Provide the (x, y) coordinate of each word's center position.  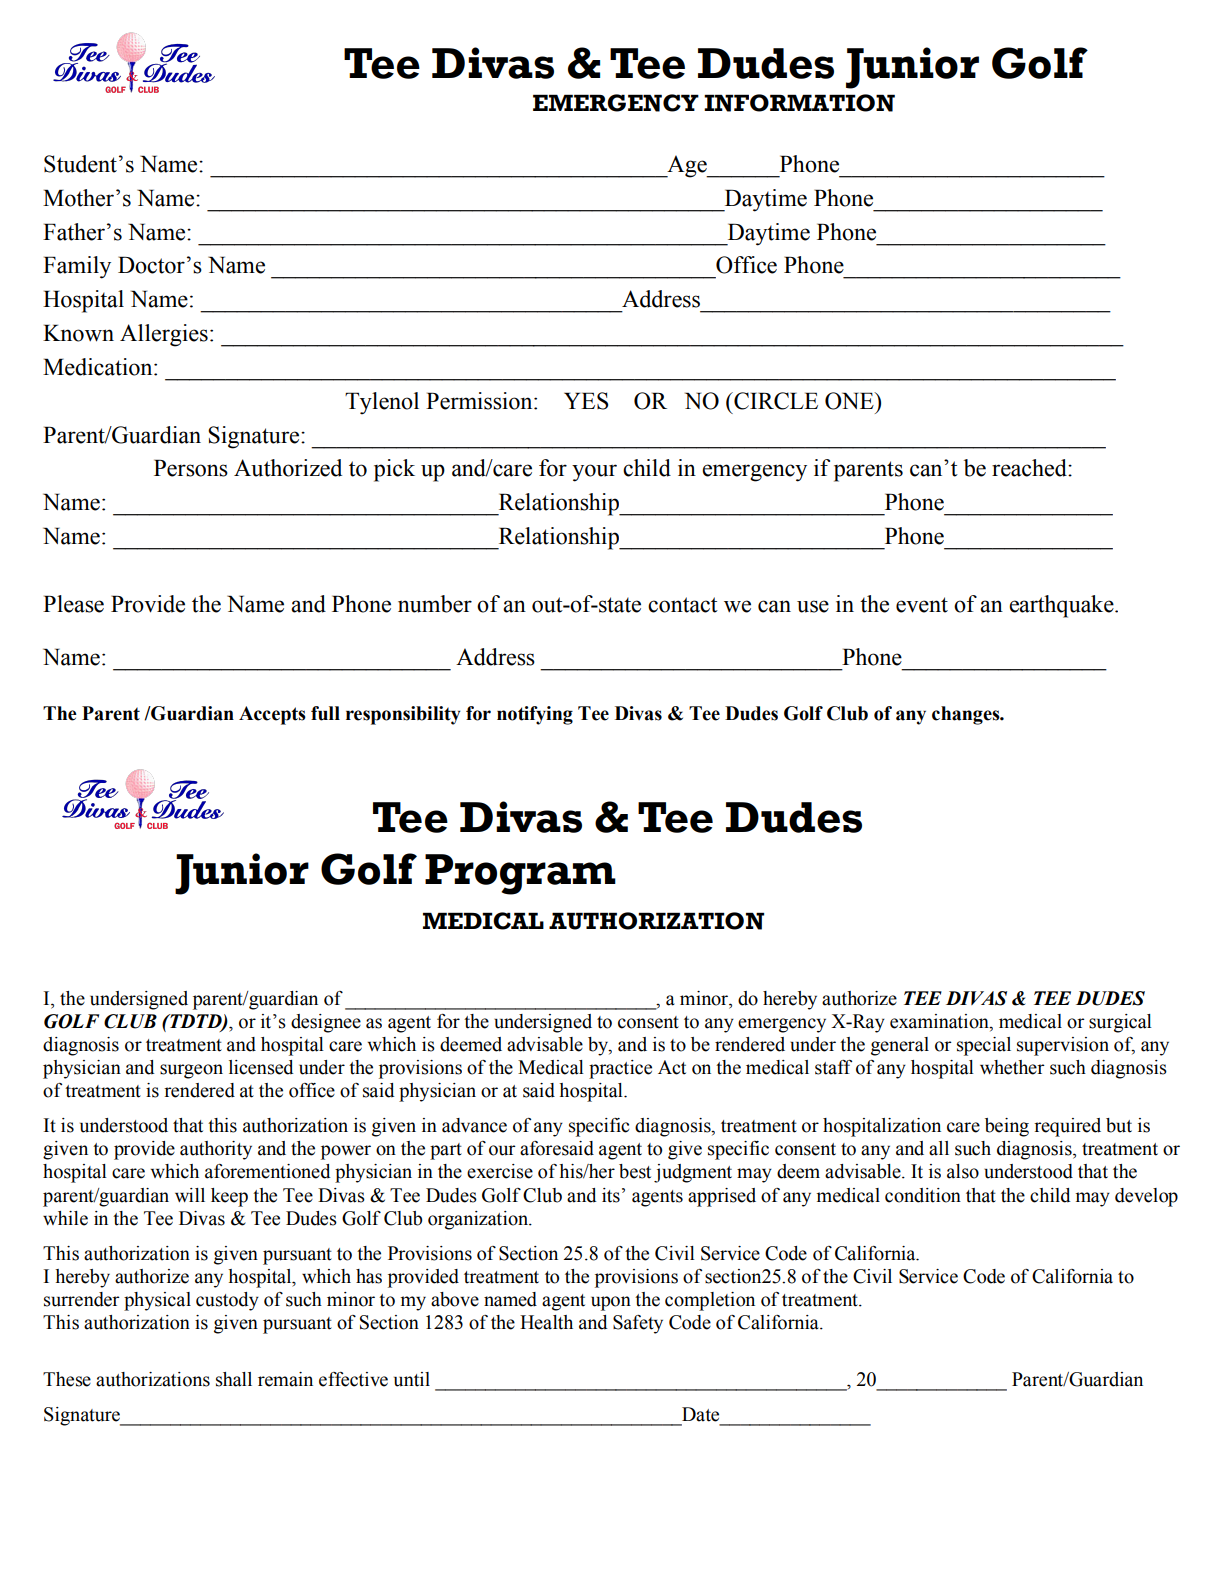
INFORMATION (799, 103)
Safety (638, 1324)
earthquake (1062, 606)
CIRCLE (775, 401)
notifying (535, 715)
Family (77, 267)
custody (227, 1301)
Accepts (272, 715)
